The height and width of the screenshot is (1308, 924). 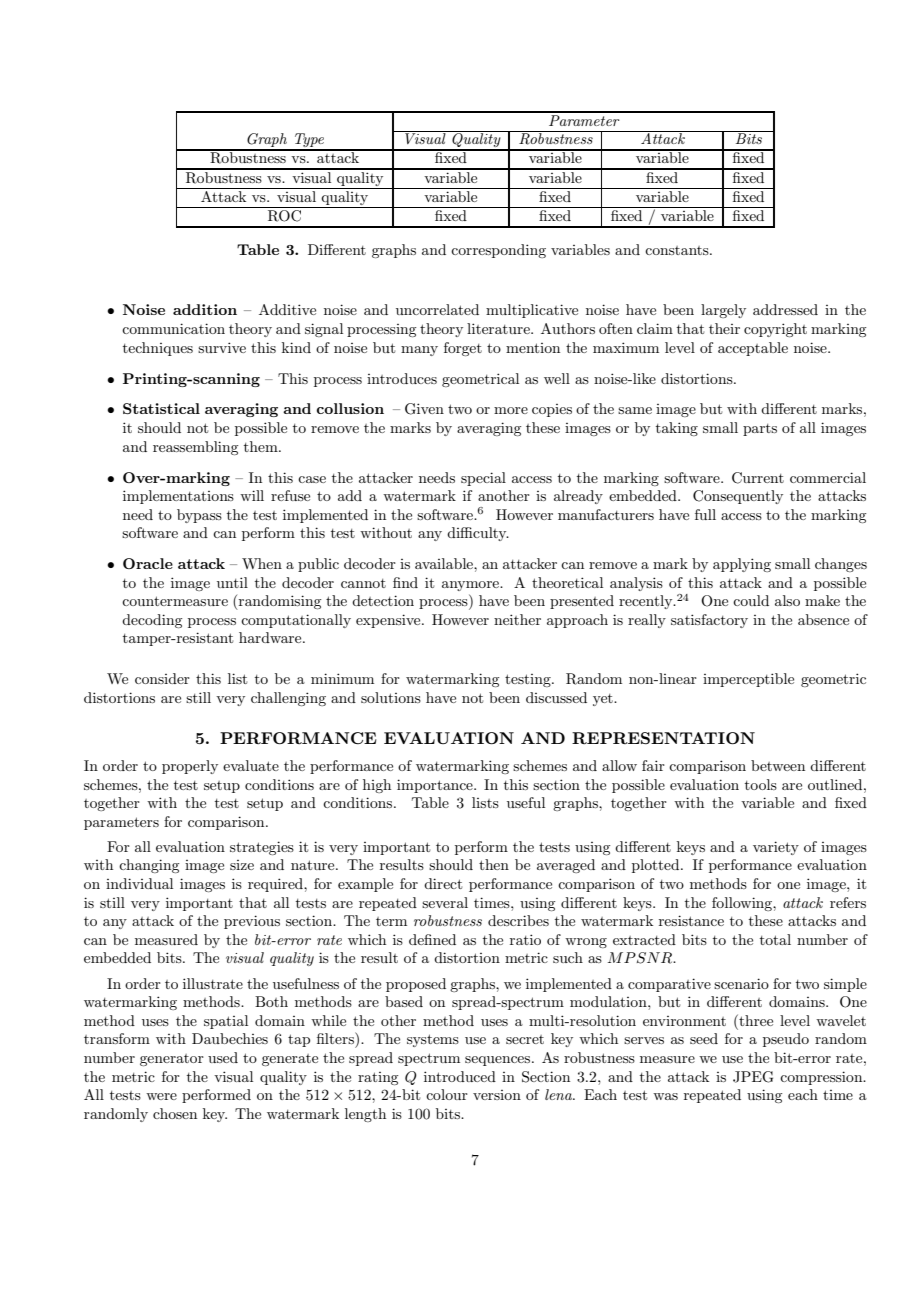 I want to click on properly, so click(x=190, y=767).
